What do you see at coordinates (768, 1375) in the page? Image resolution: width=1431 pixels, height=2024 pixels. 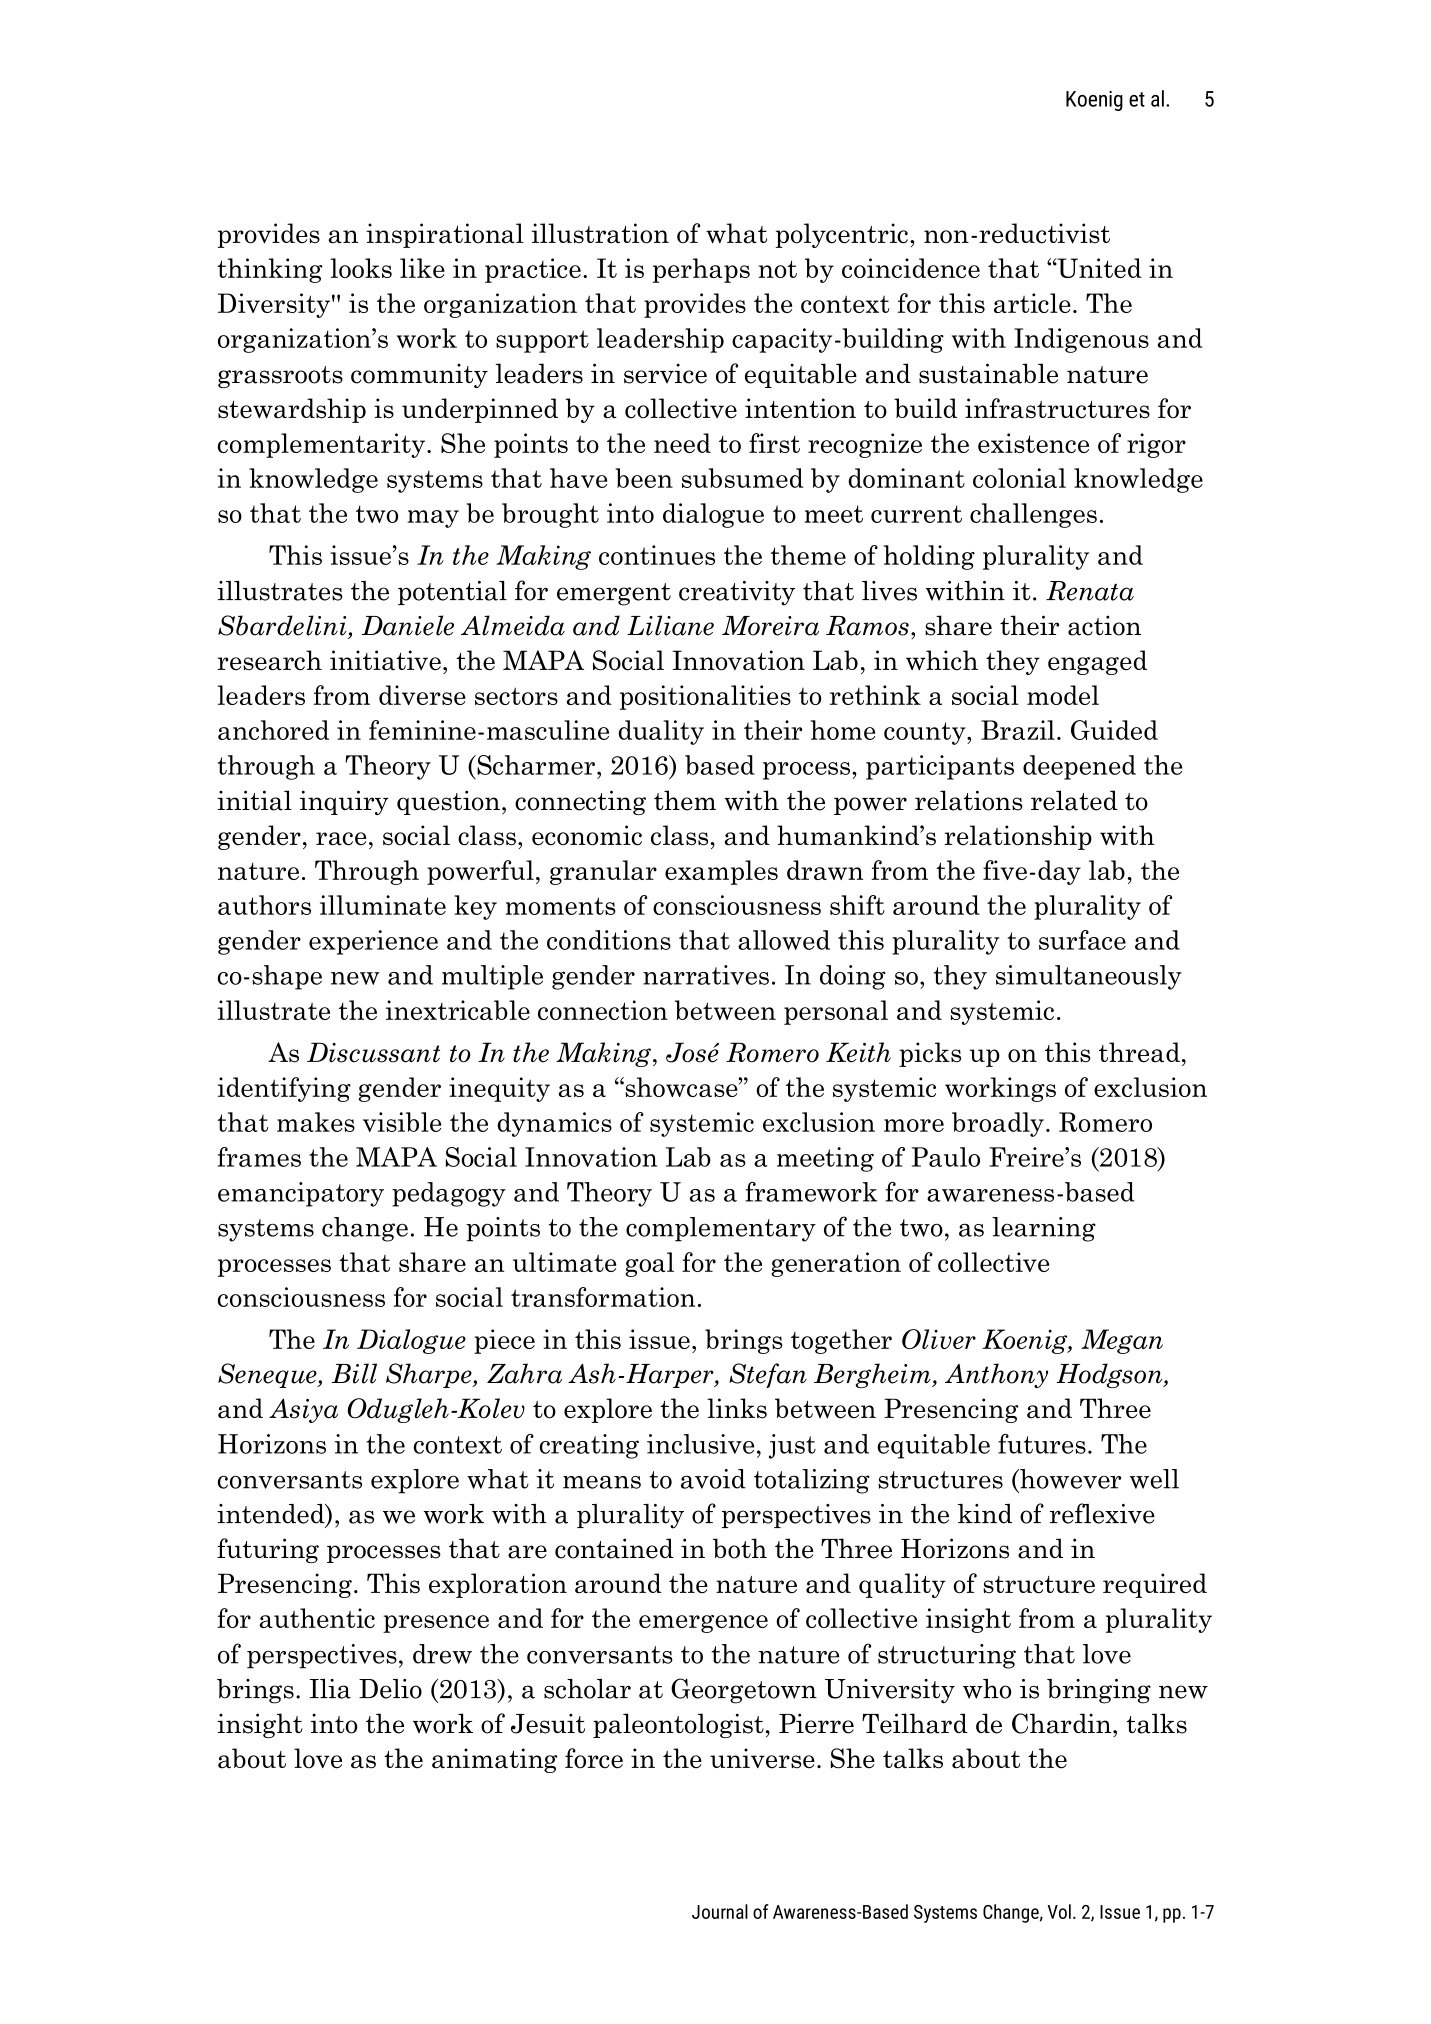 I see `Stefan` at bounding box center [768, 1375].
